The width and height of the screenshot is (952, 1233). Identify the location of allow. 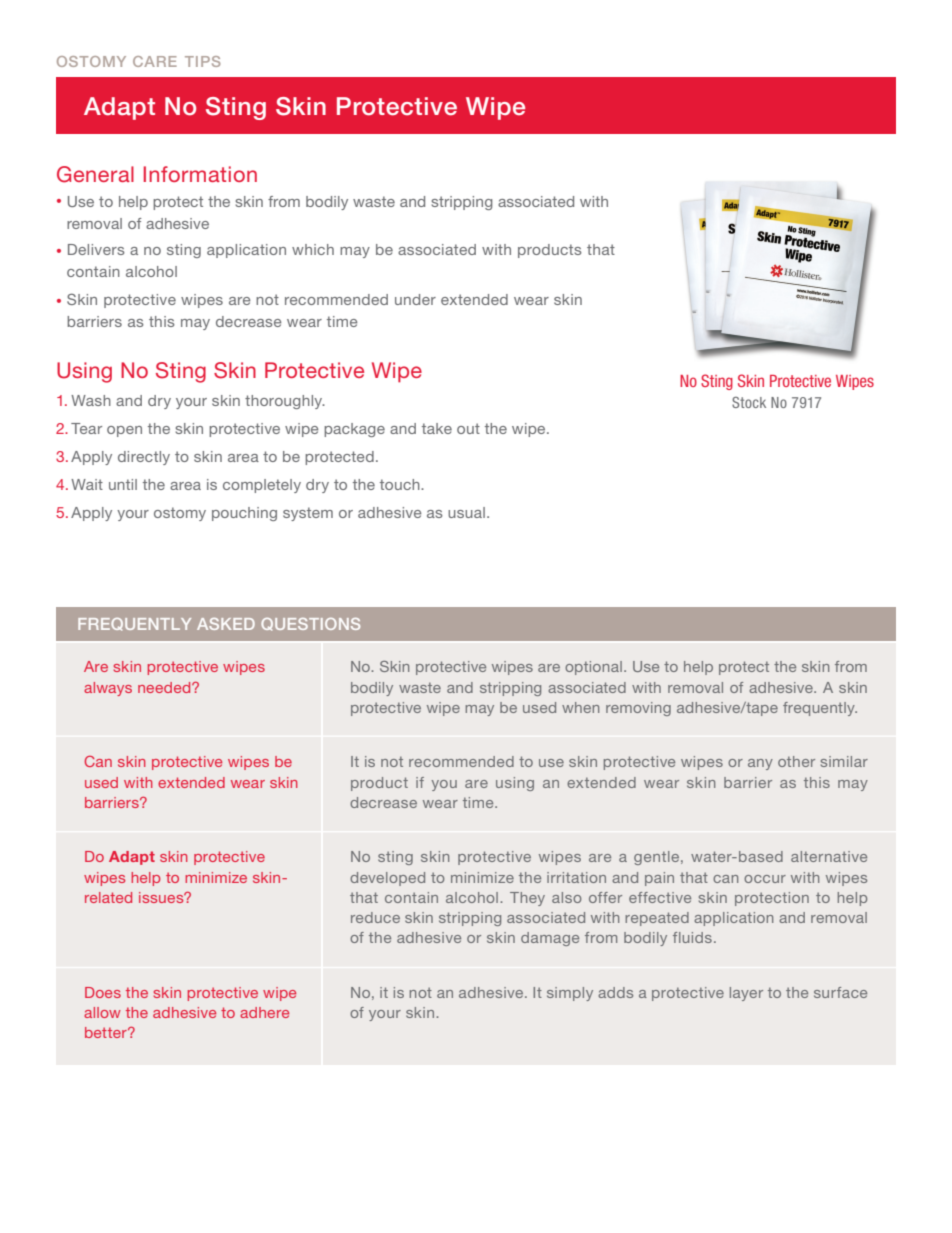
(102, 1012).
